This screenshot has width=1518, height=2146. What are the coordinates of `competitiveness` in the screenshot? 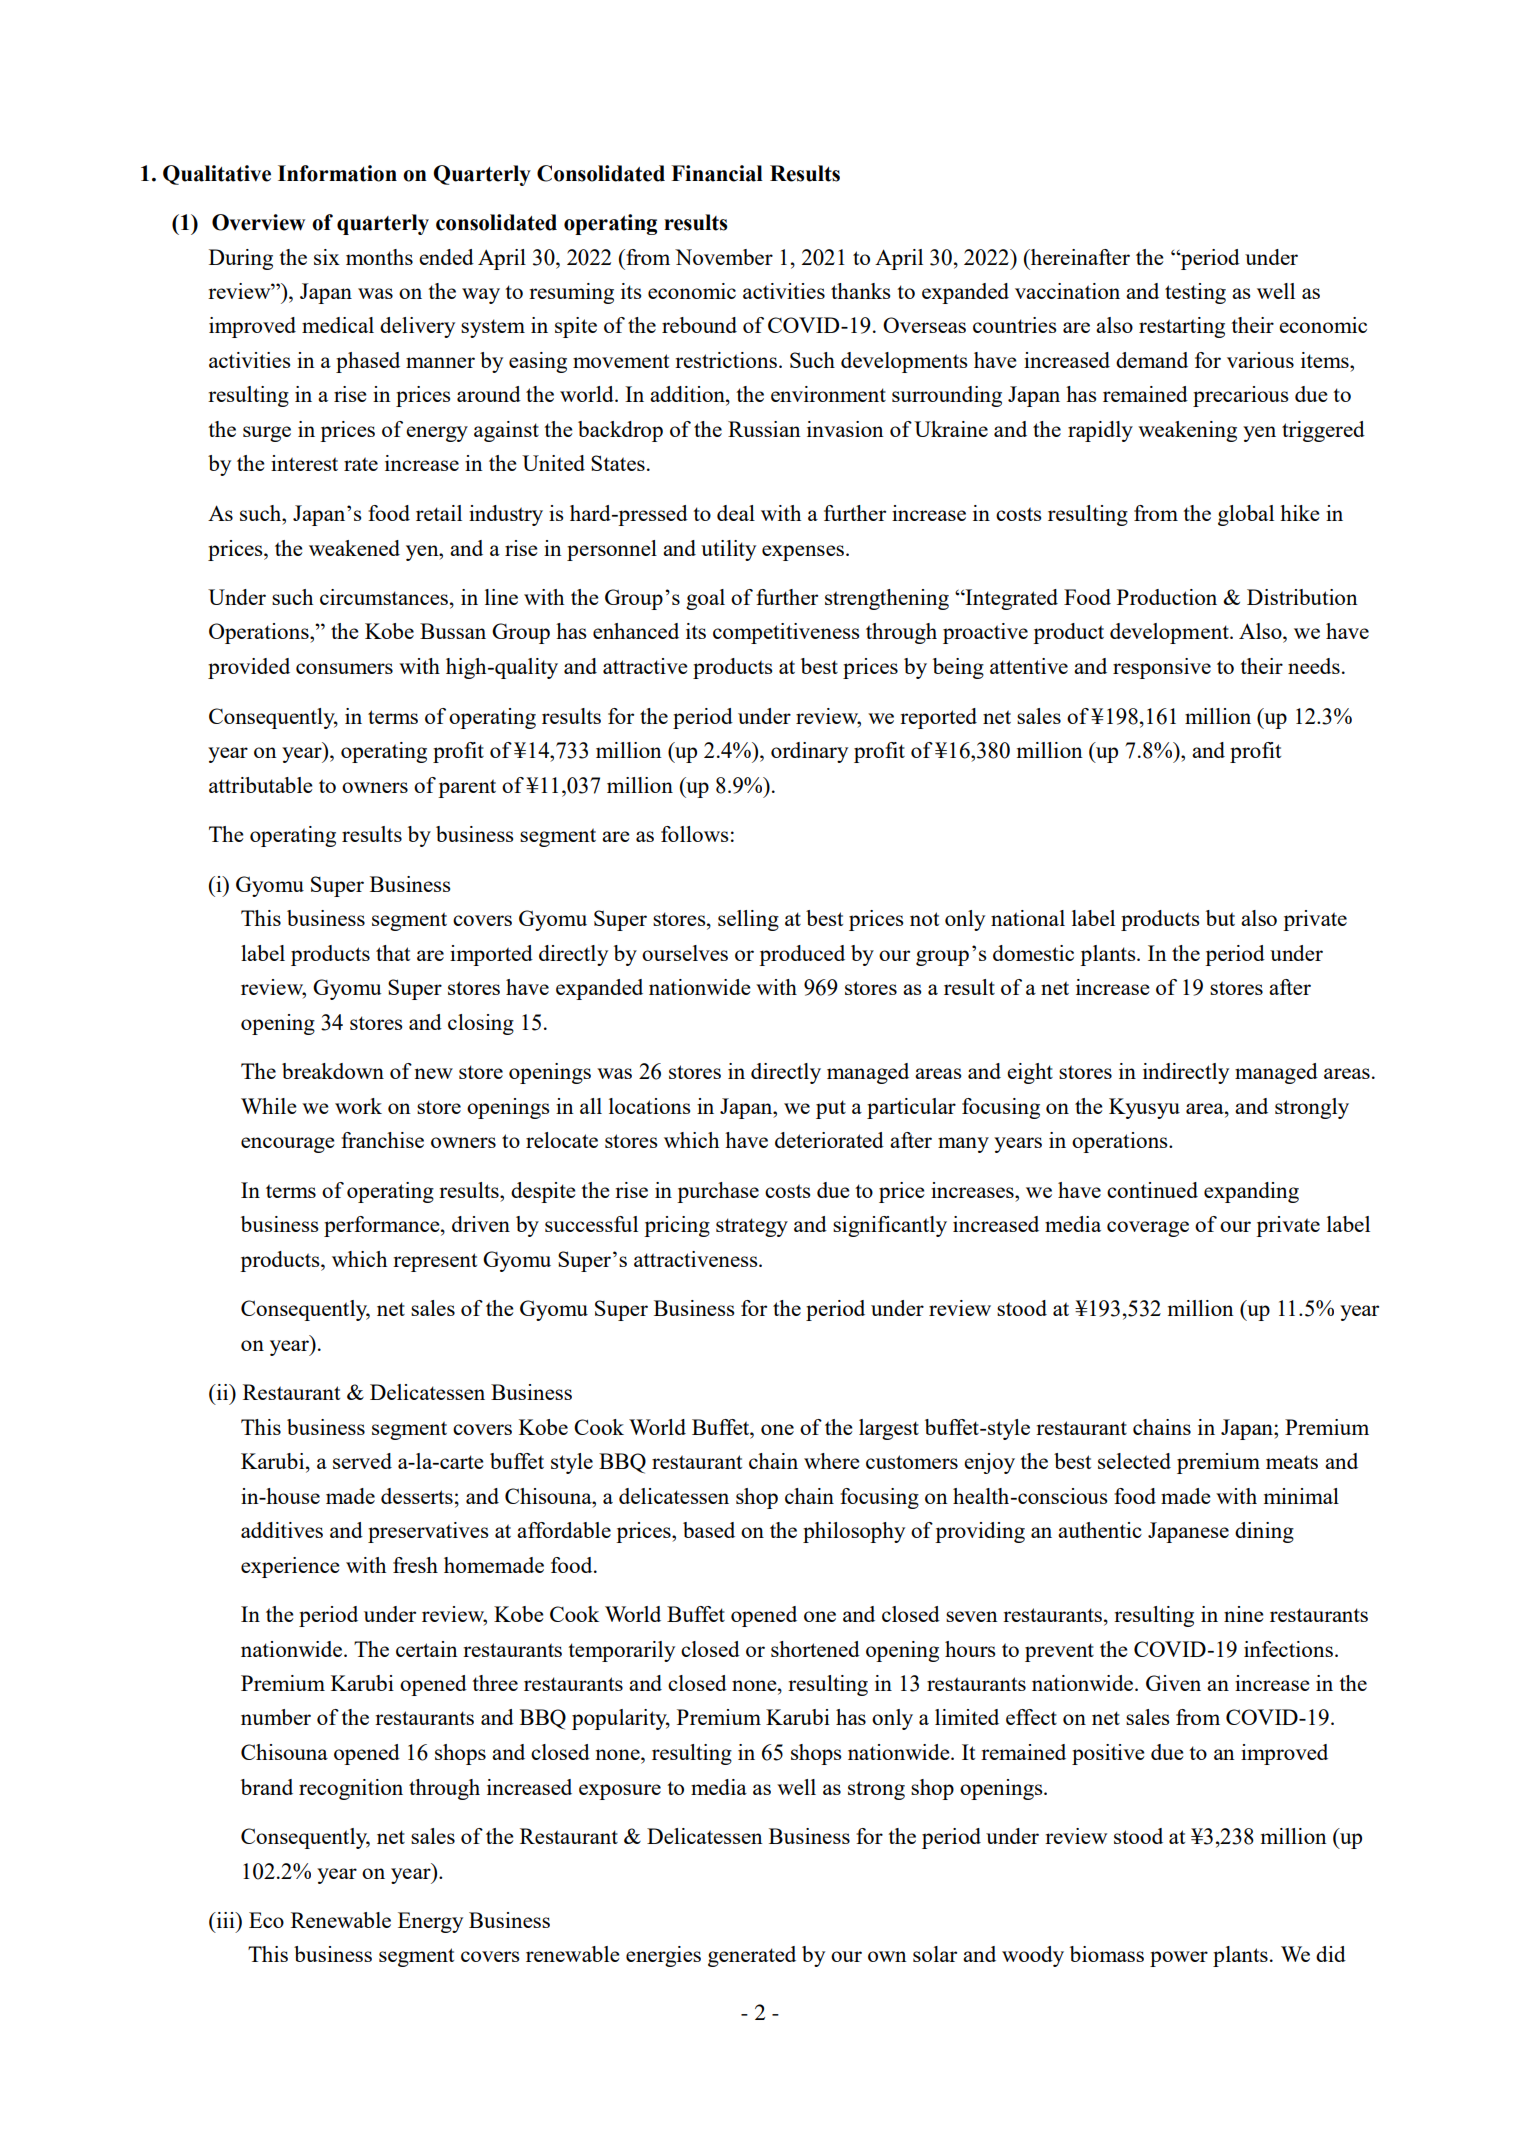 It's located at (786, 633).
